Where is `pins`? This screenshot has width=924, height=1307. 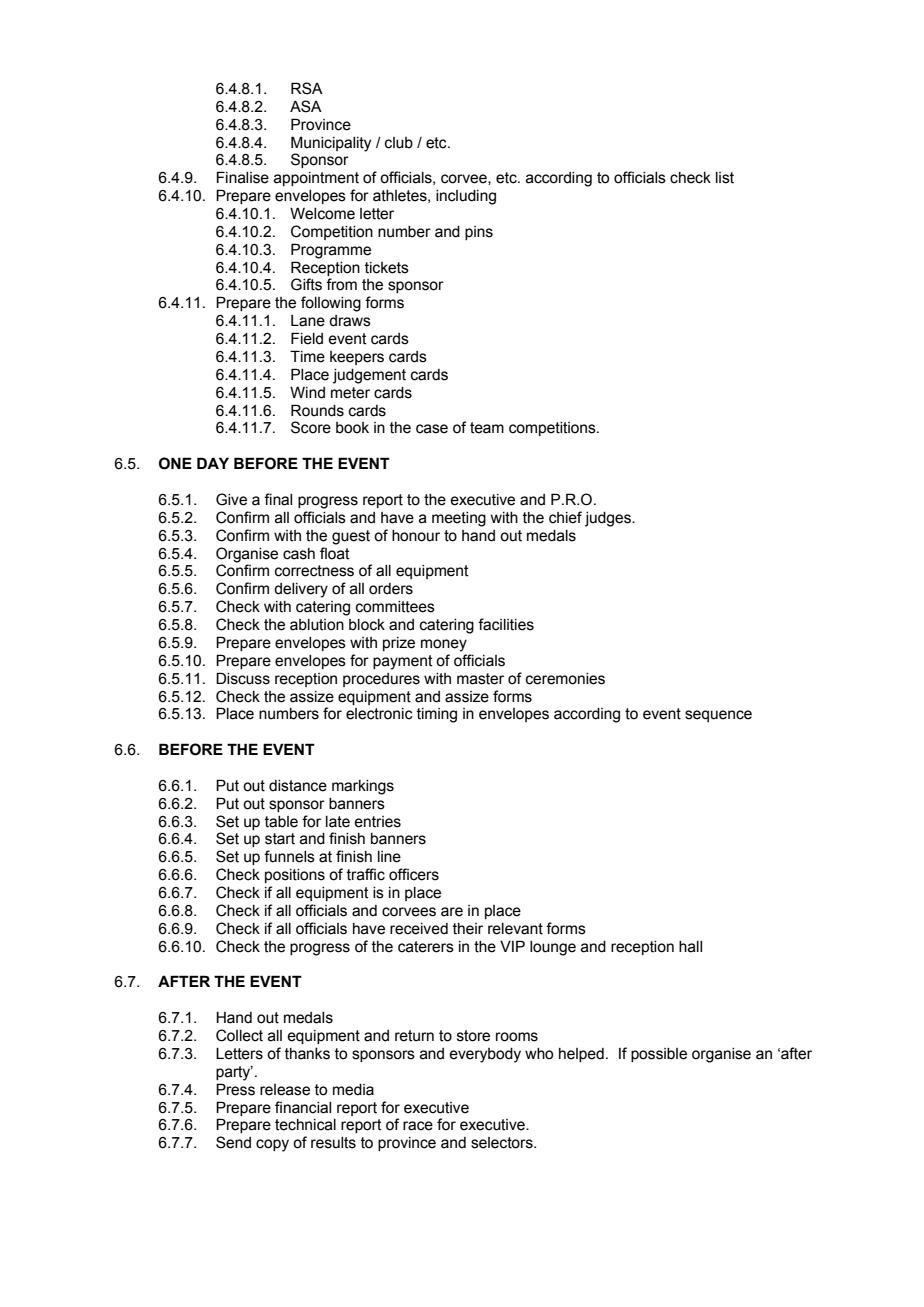
pins is located at coordinates (479, 233).
